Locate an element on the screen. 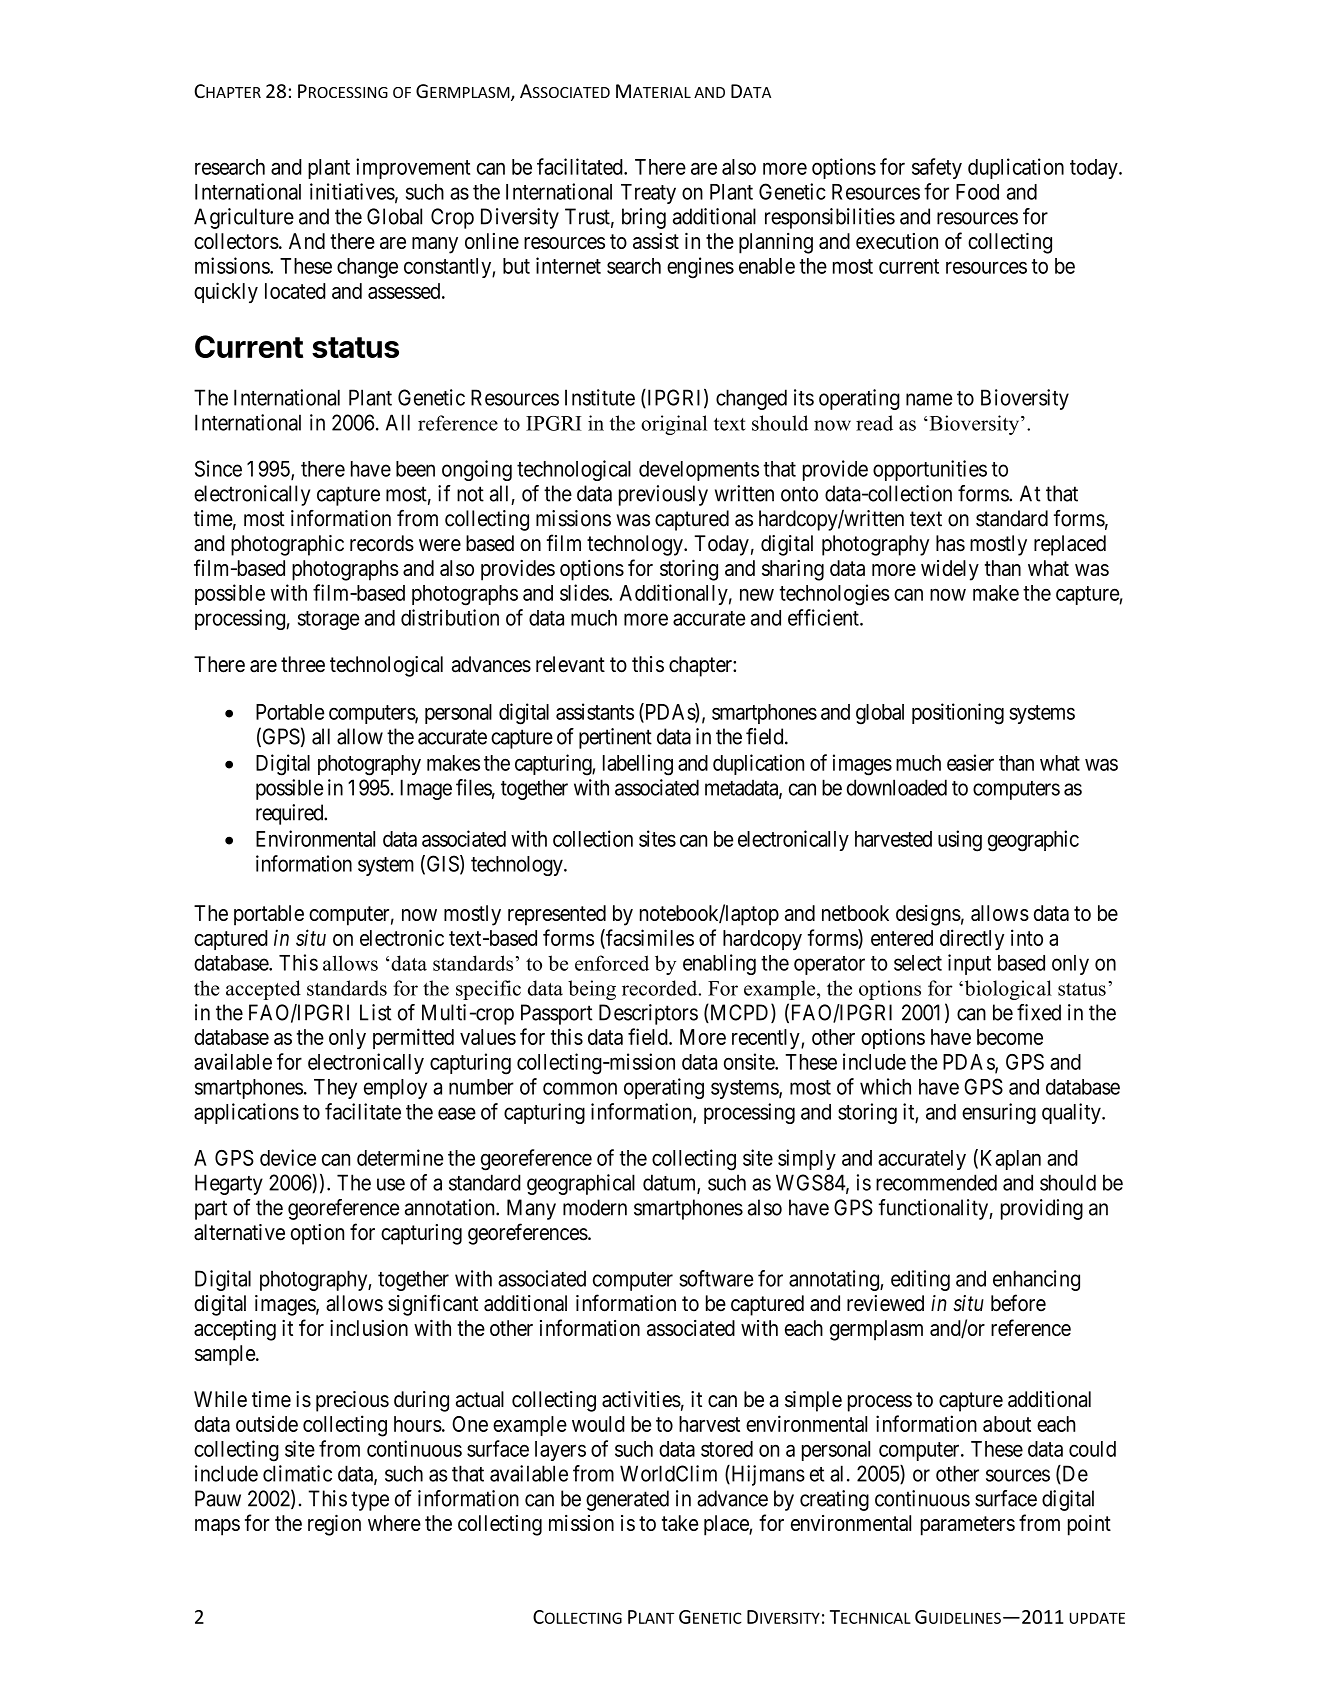 The width and height of the screenshot is (1319, 1707). Food is located at coordinates (977, 192).
